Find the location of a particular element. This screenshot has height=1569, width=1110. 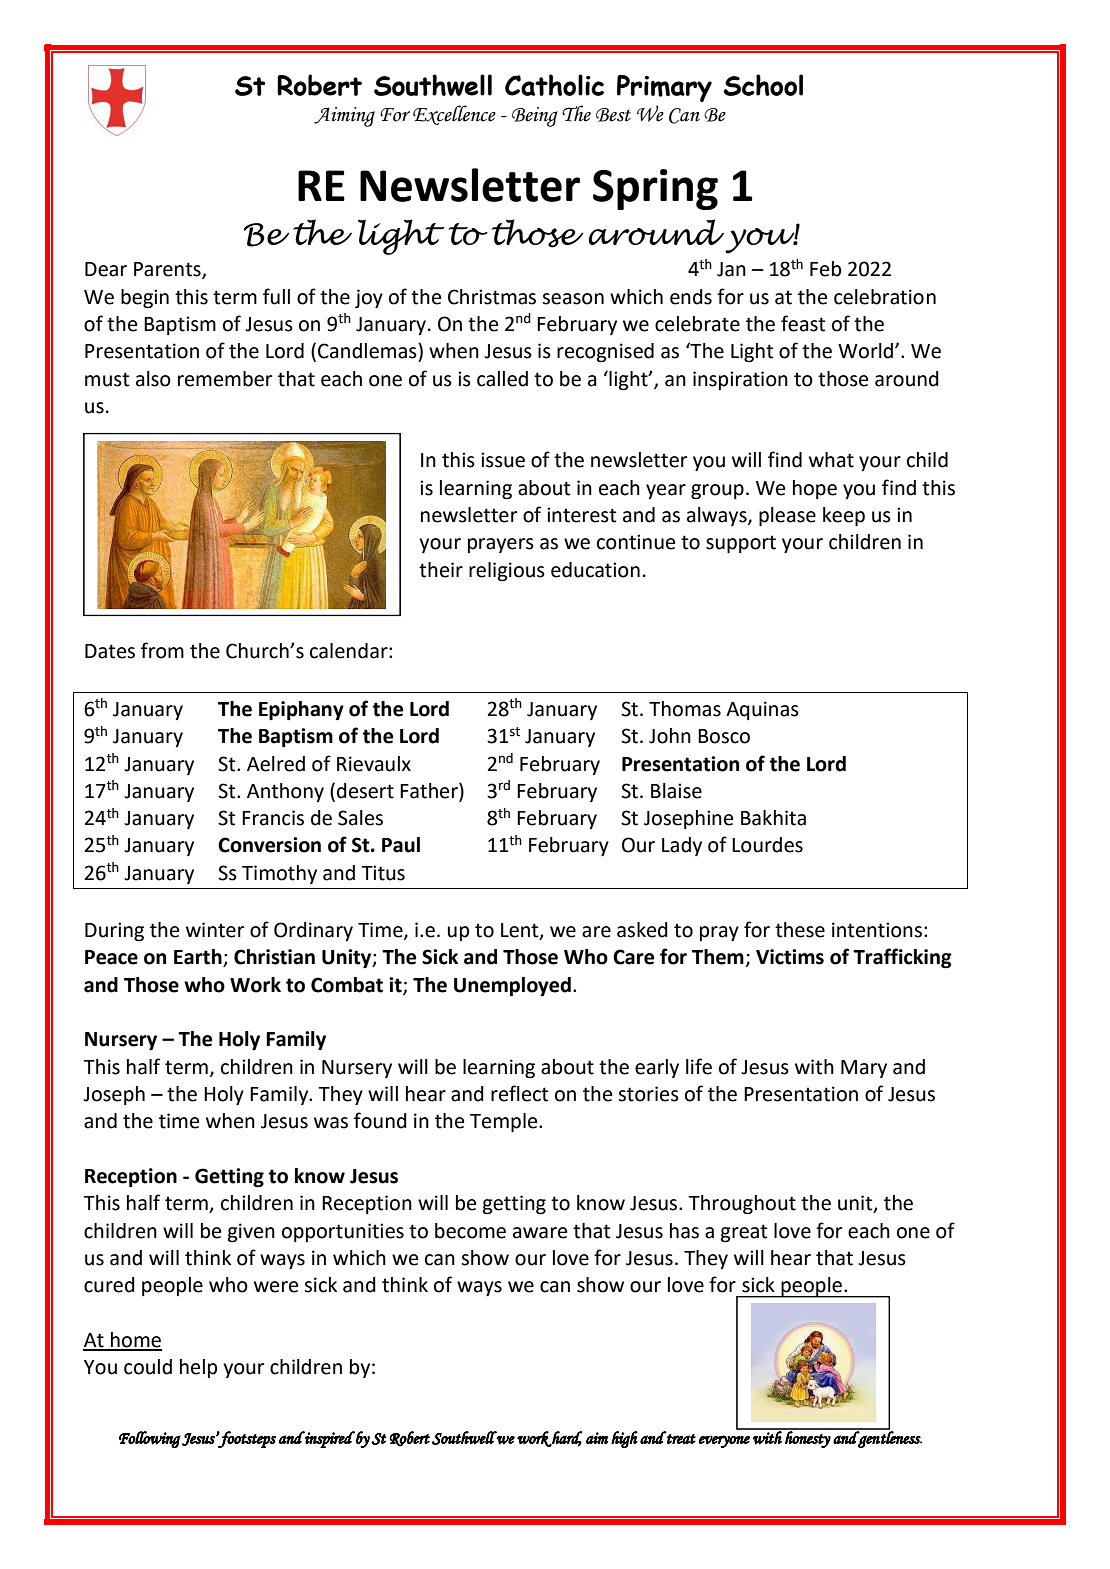

Aiming is located at coordinates (344, 117).
